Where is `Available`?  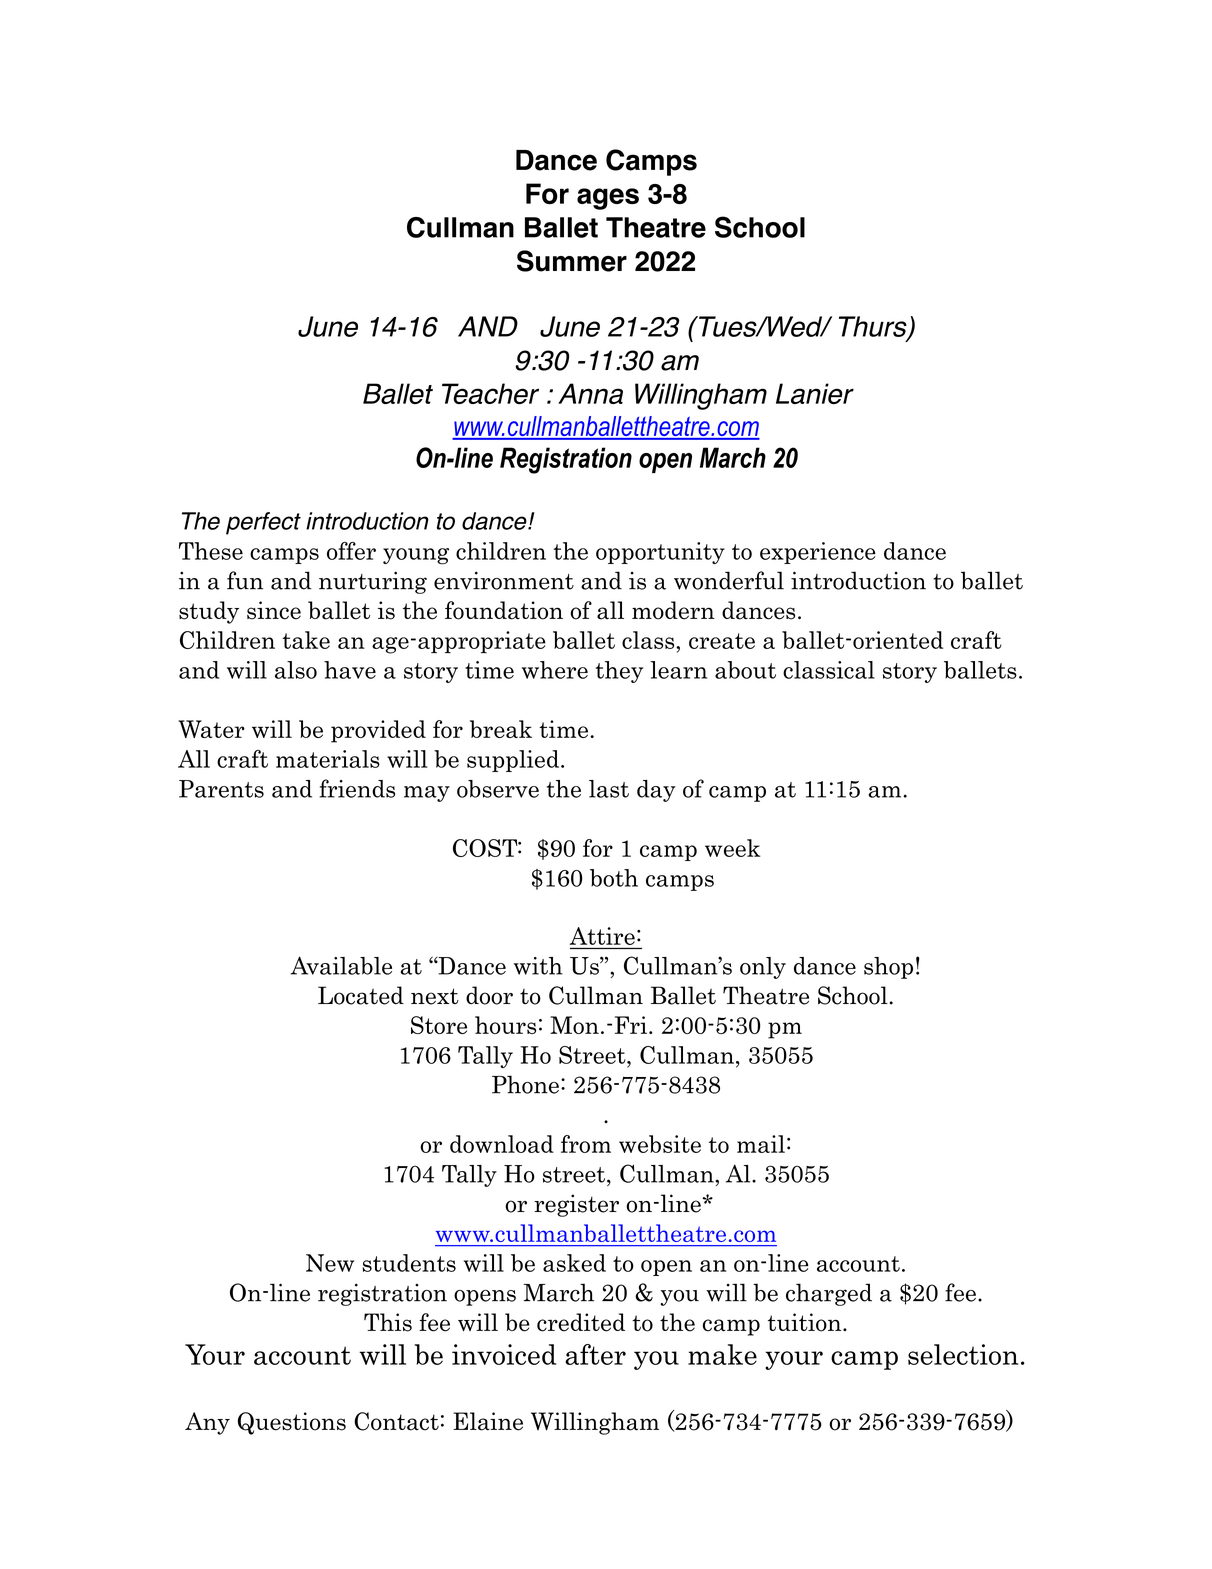 Available is located at coordinates (341, 965).
